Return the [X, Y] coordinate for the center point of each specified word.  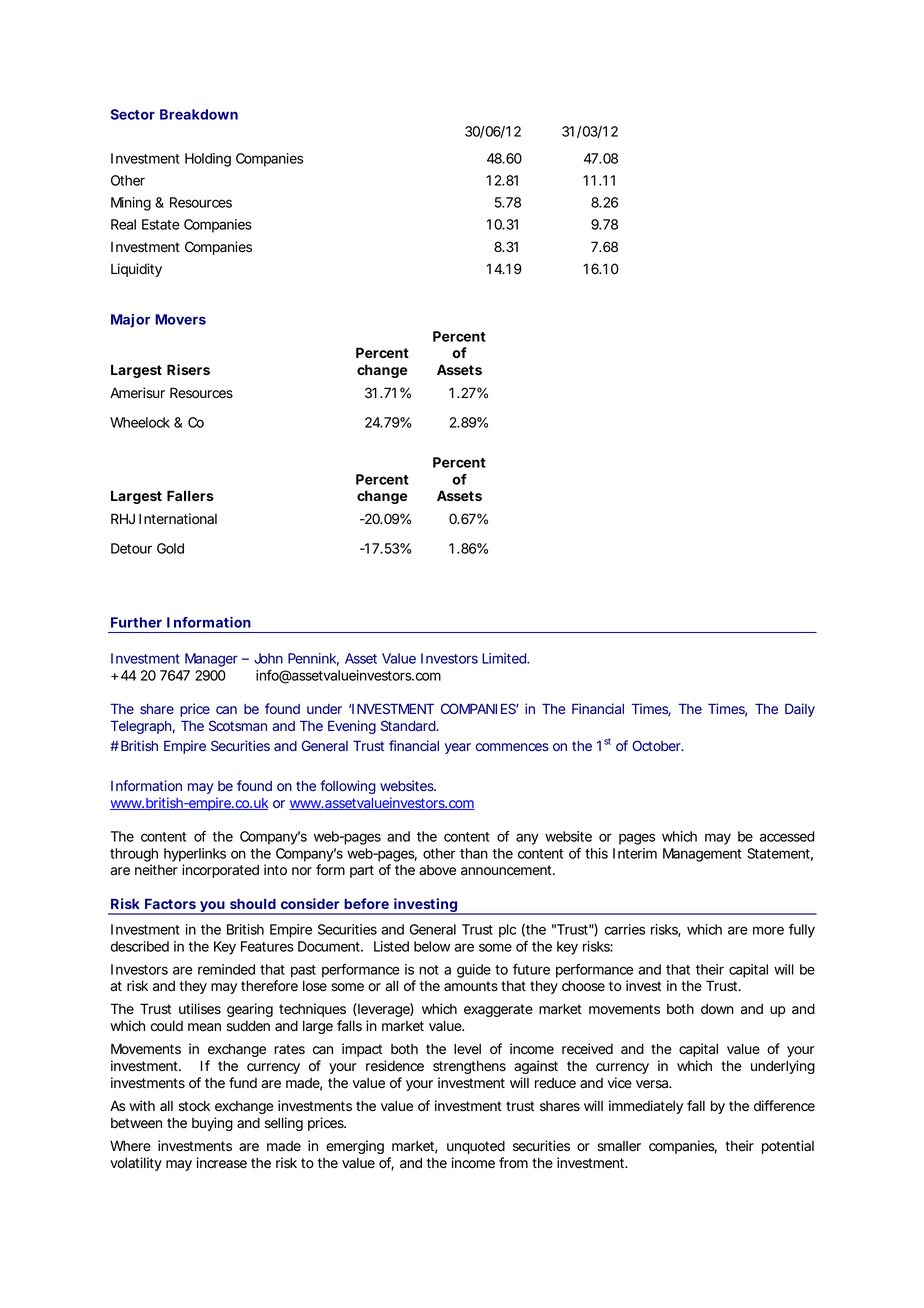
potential [788, 1147]
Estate [161, 224]
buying [212, 1124]
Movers [180, 319]
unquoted [476, 1147]
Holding [208, 160]
